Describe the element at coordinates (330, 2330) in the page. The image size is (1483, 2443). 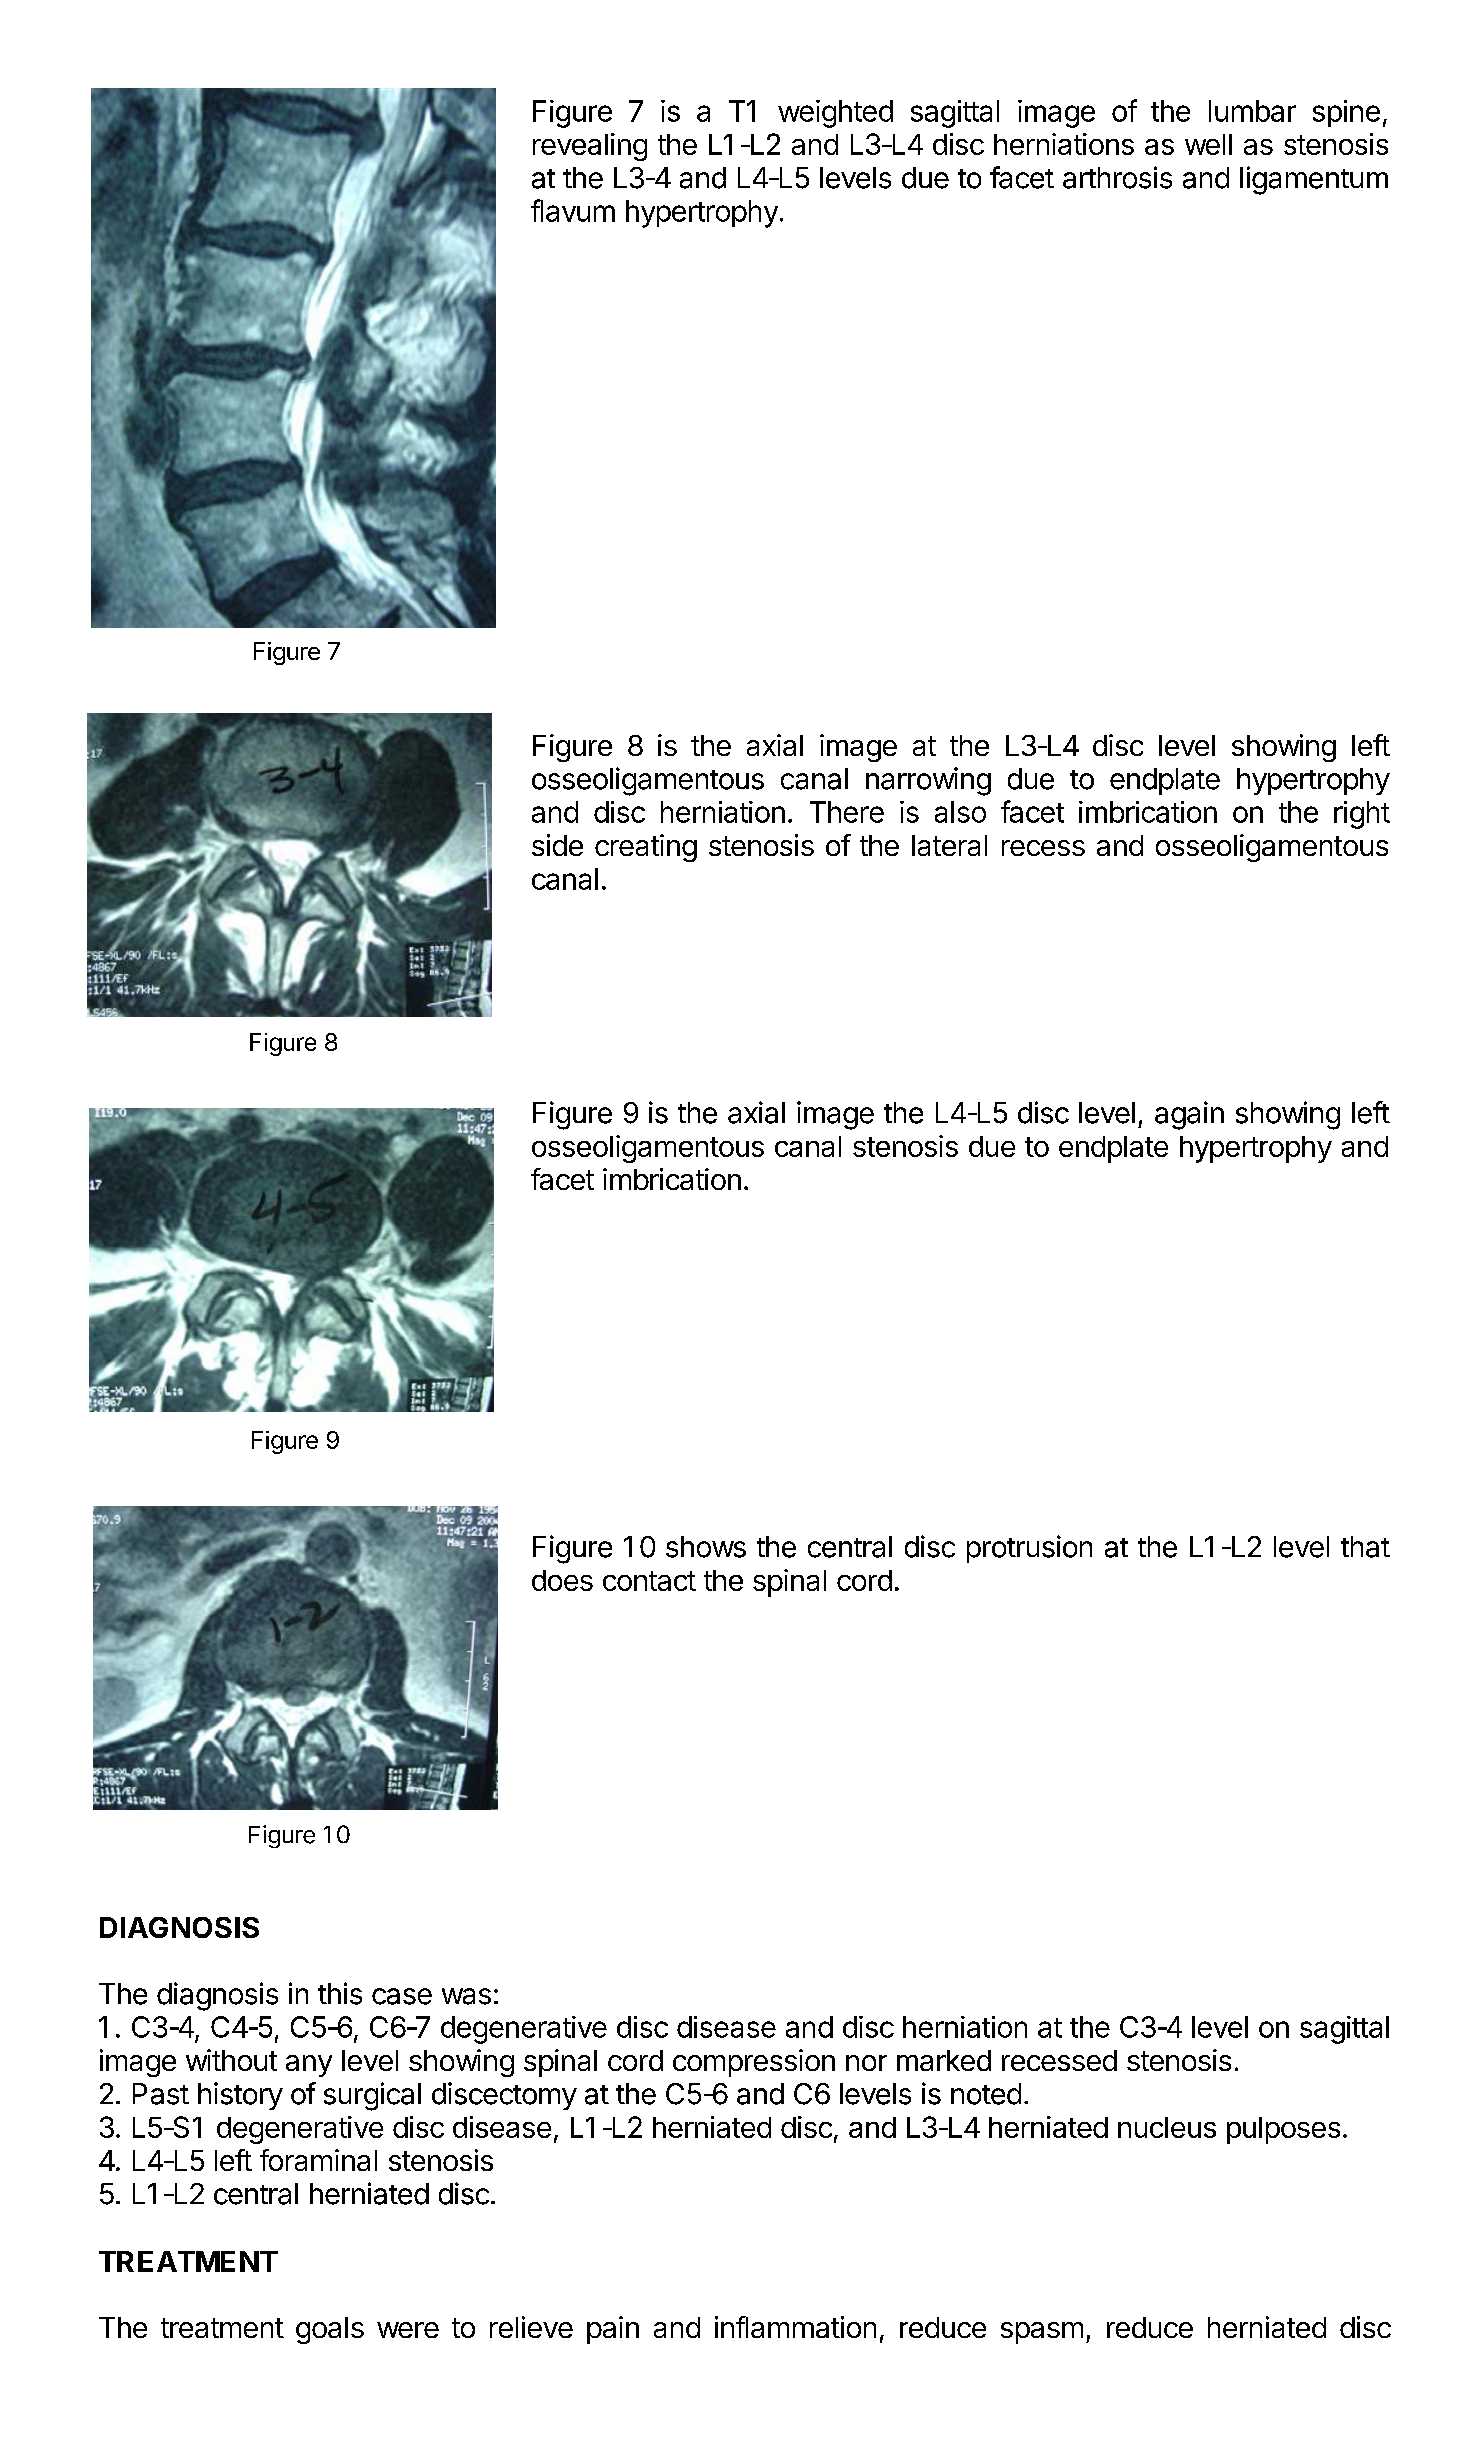
I see `goals` at that location.
